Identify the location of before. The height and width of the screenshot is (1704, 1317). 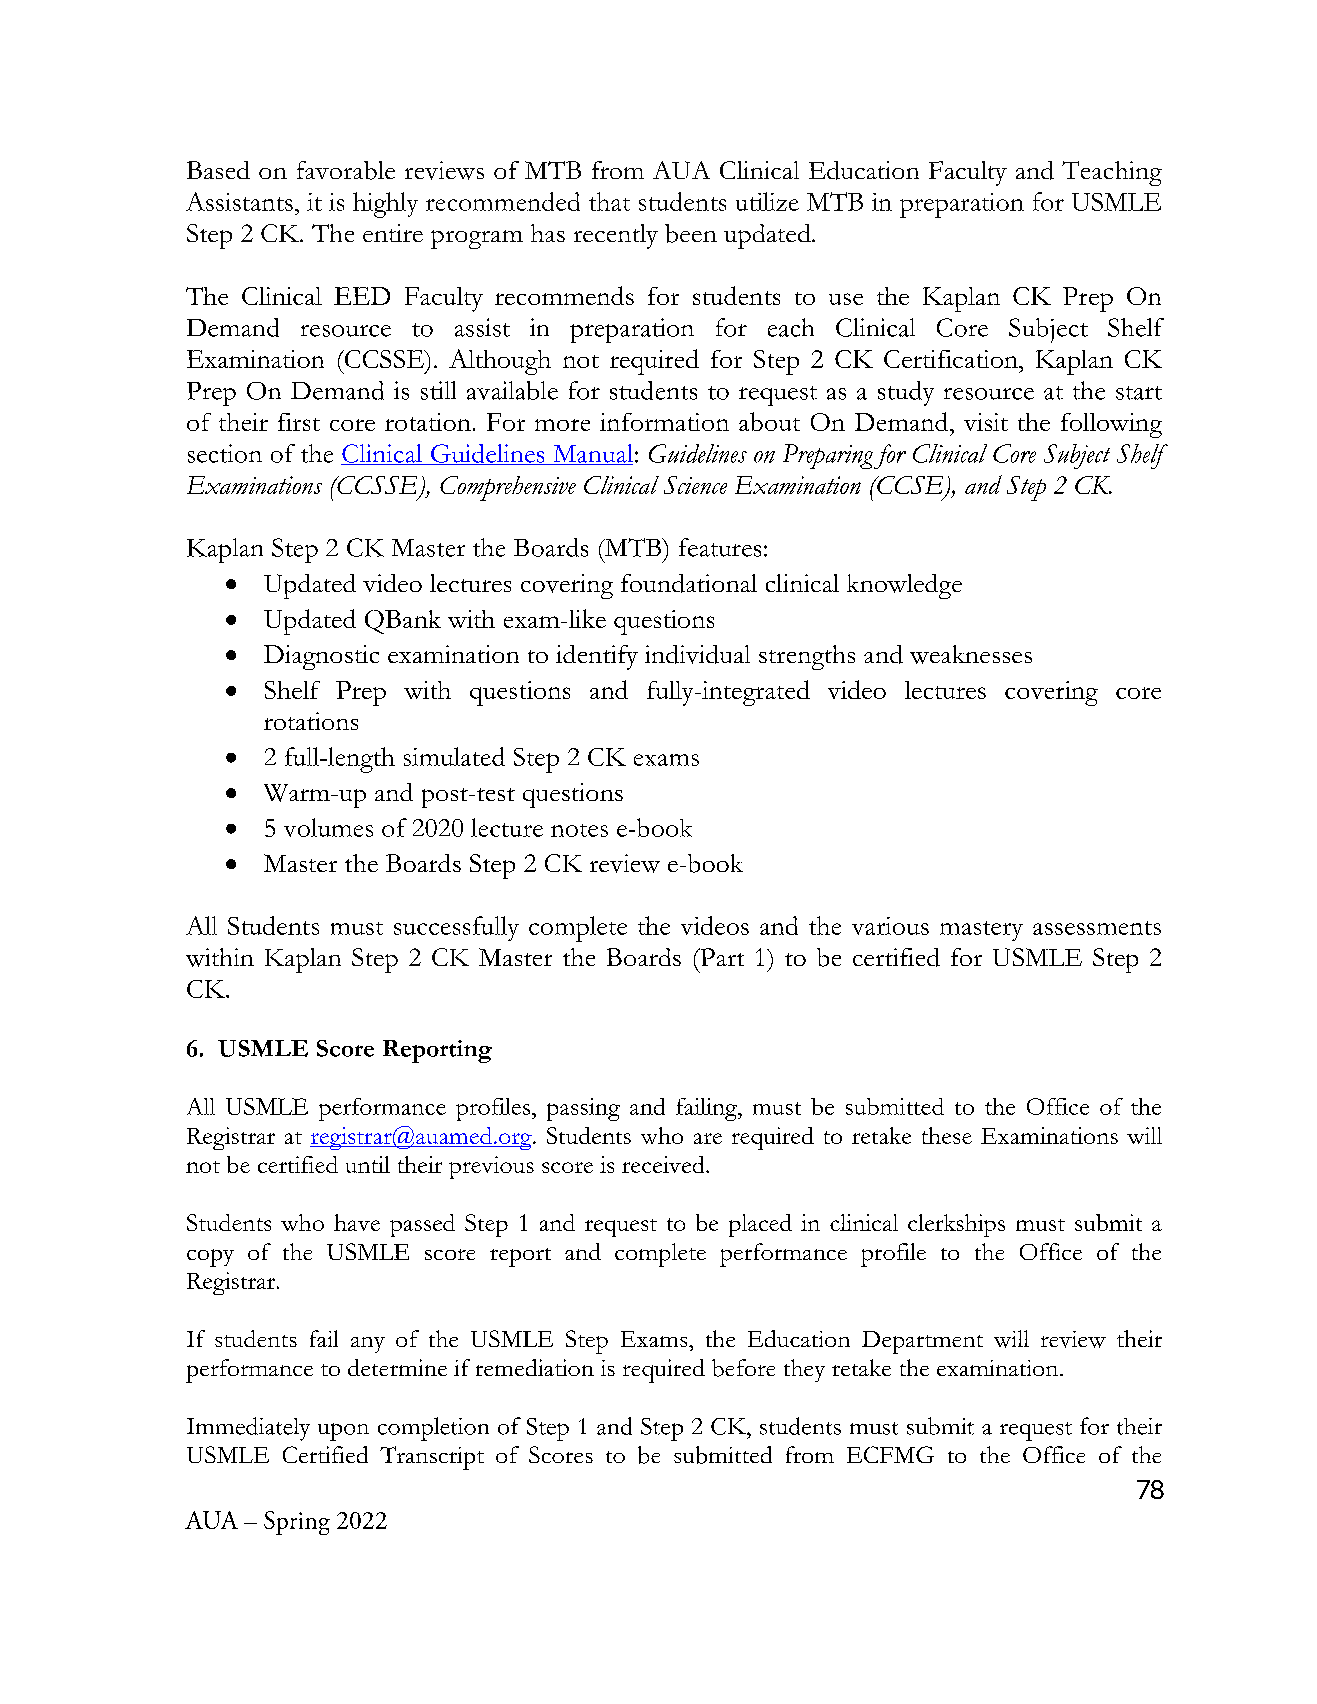
(743, 1368).
